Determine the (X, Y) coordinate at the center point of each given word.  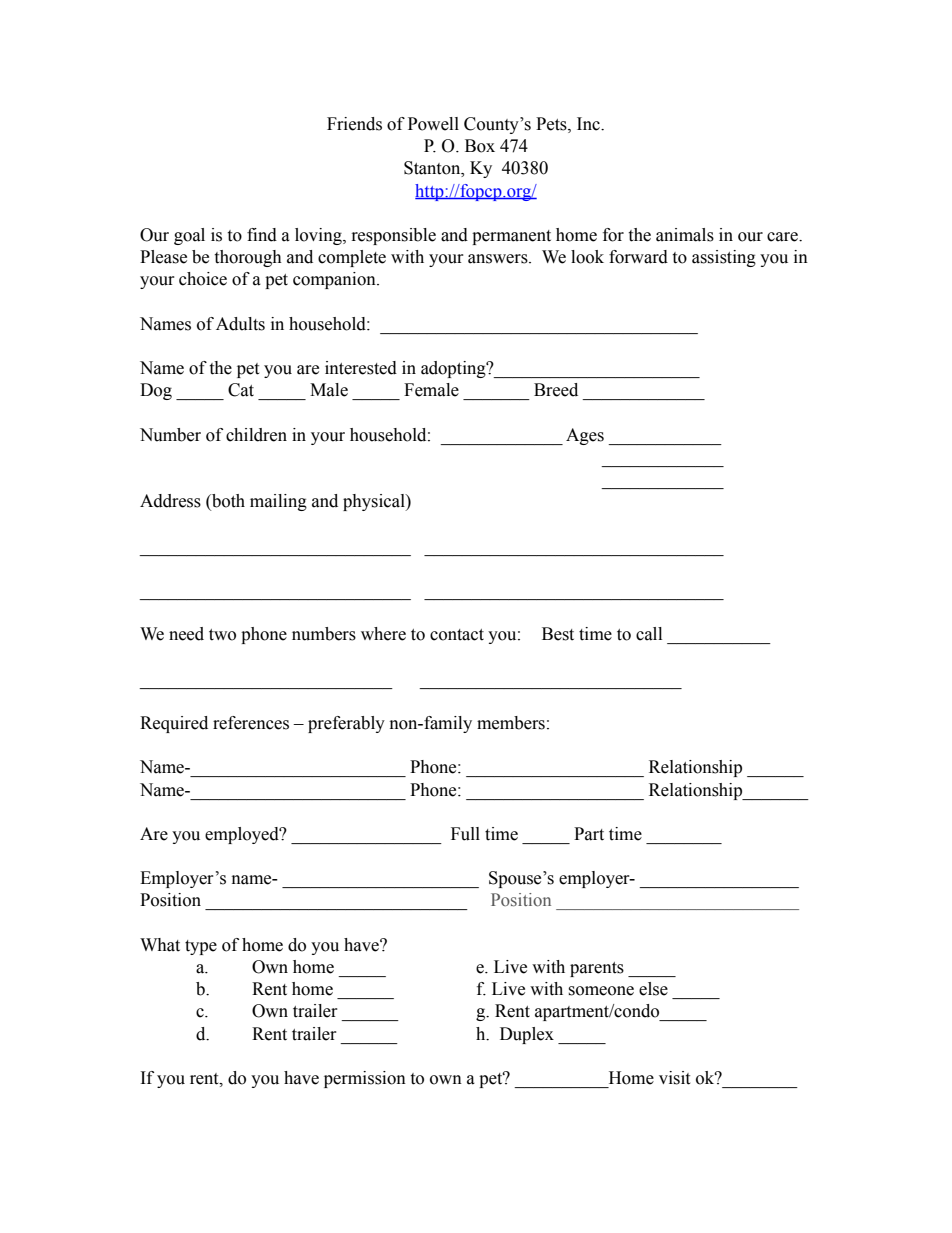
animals (685, 235)
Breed (556, 390)
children (256, 435)
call (649, 634)
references (251, 723)
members (511, 723)
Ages (585, 436)
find (262, 235)
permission (365, 1079)
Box (480, 146)
